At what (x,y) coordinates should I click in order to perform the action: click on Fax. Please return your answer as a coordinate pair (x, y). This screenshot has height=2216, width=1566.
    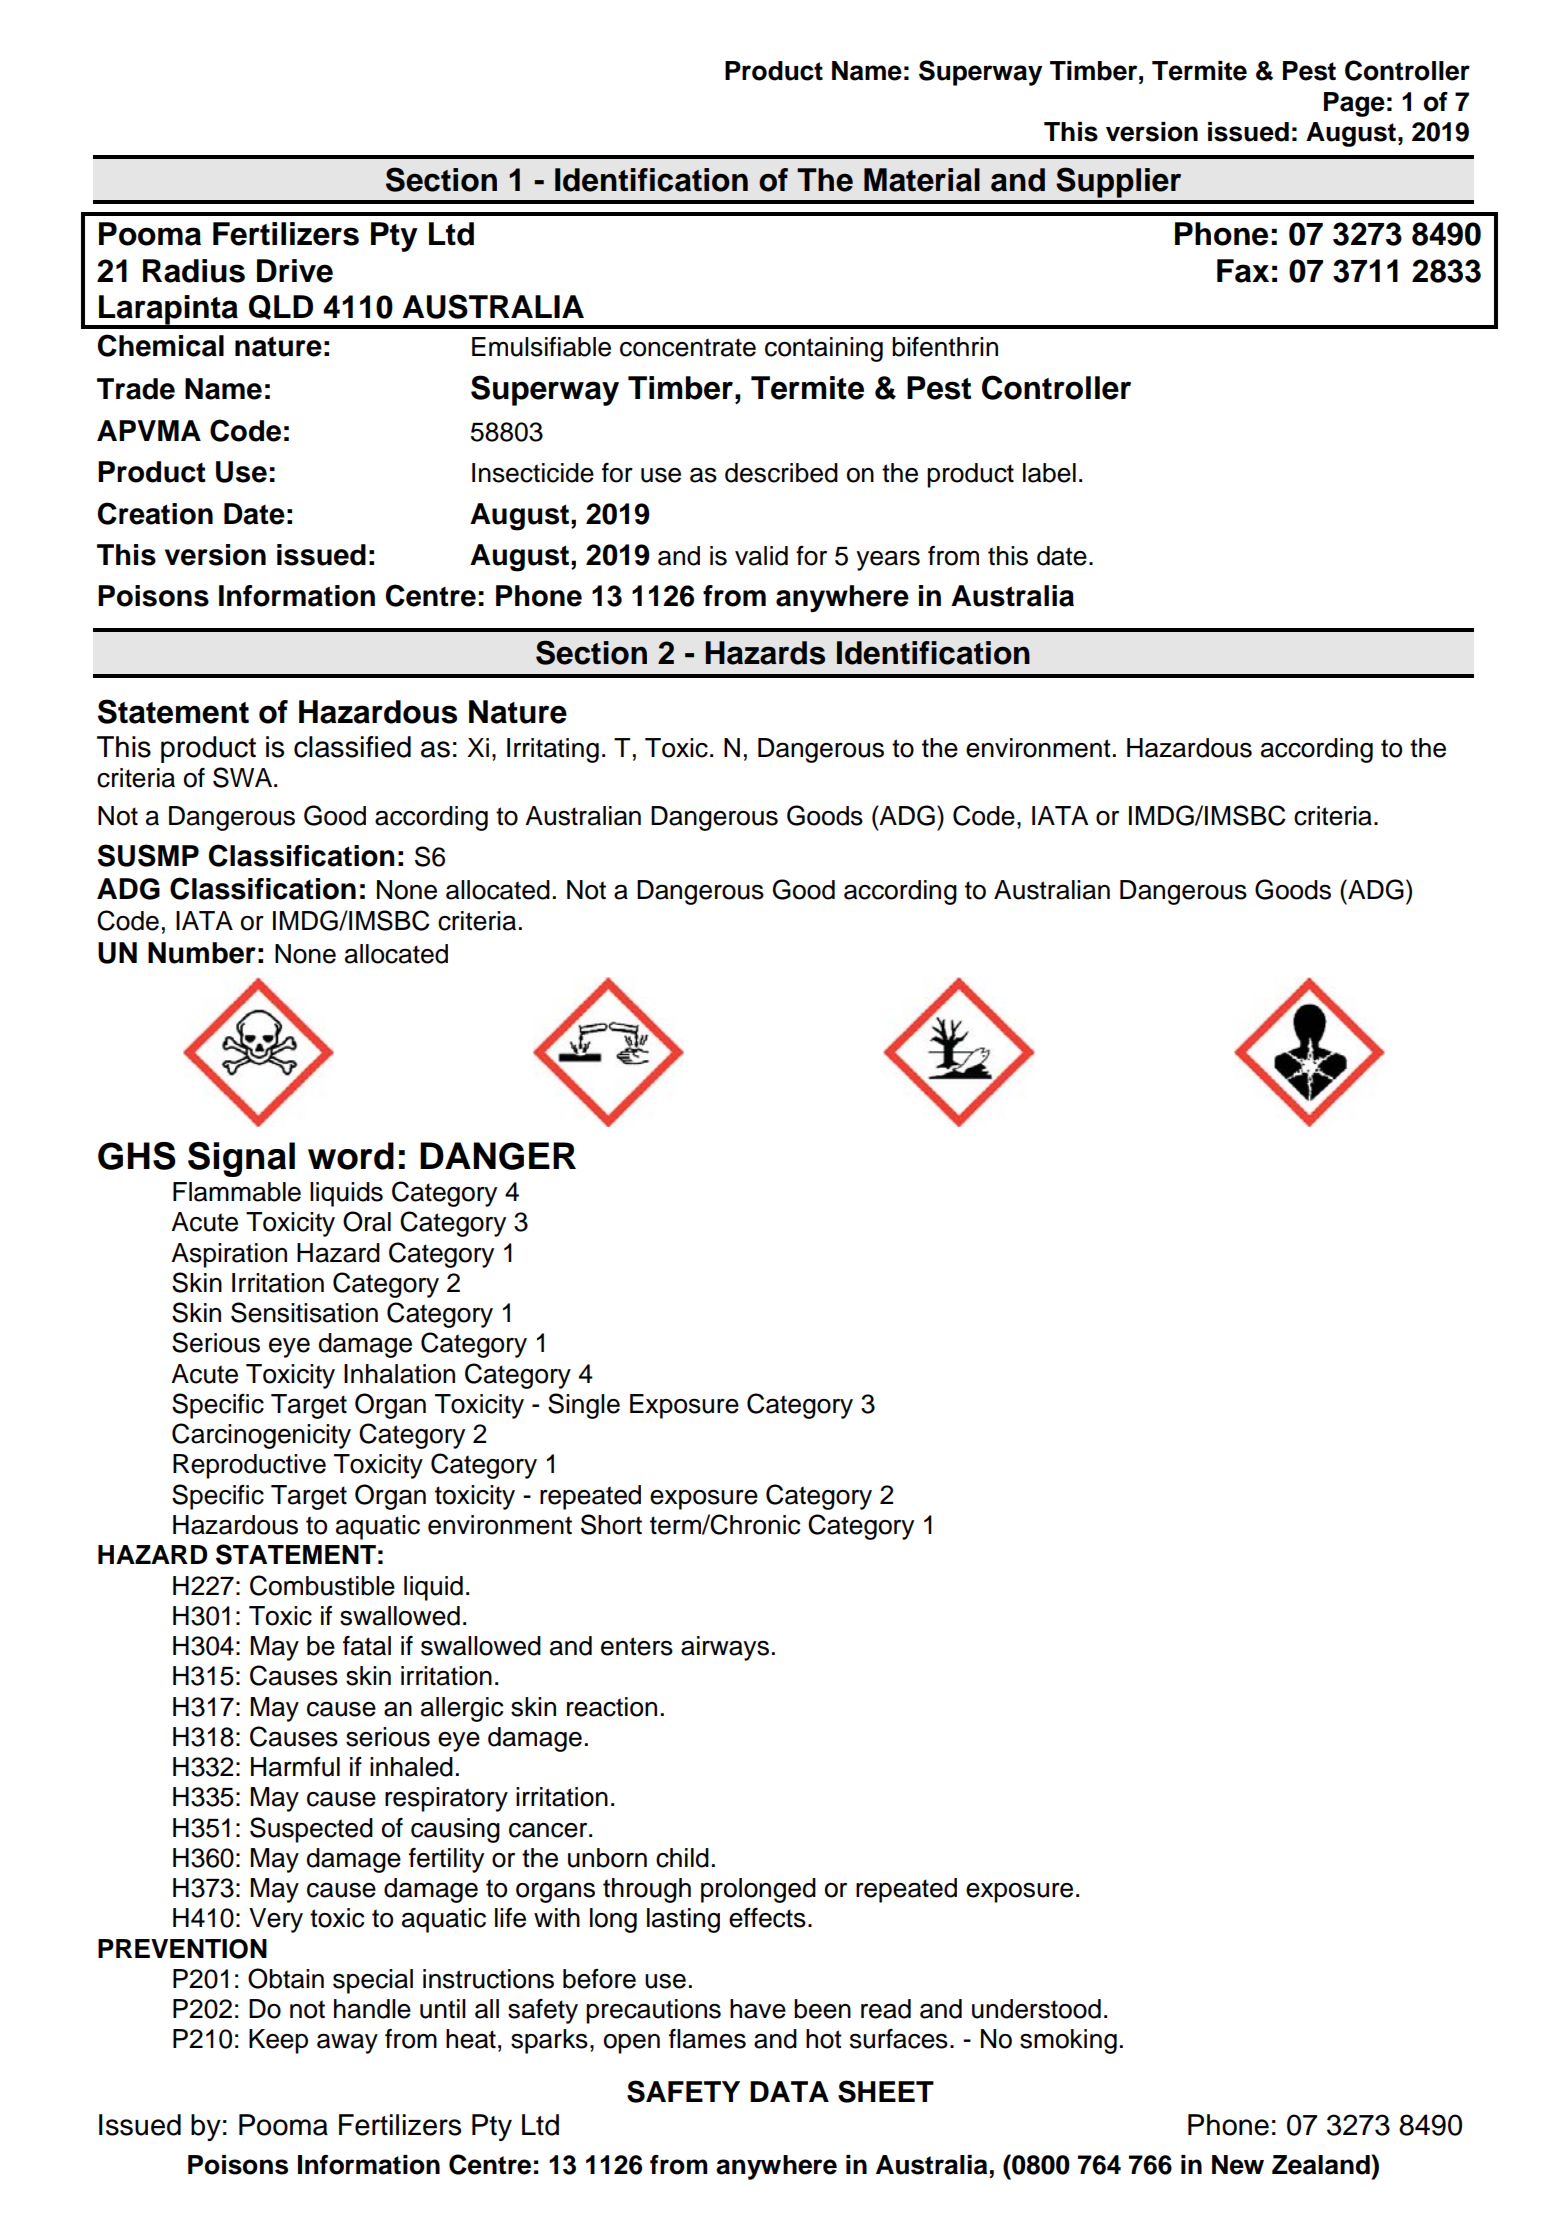
    Looking at the image, I should click on (1243, 271).
